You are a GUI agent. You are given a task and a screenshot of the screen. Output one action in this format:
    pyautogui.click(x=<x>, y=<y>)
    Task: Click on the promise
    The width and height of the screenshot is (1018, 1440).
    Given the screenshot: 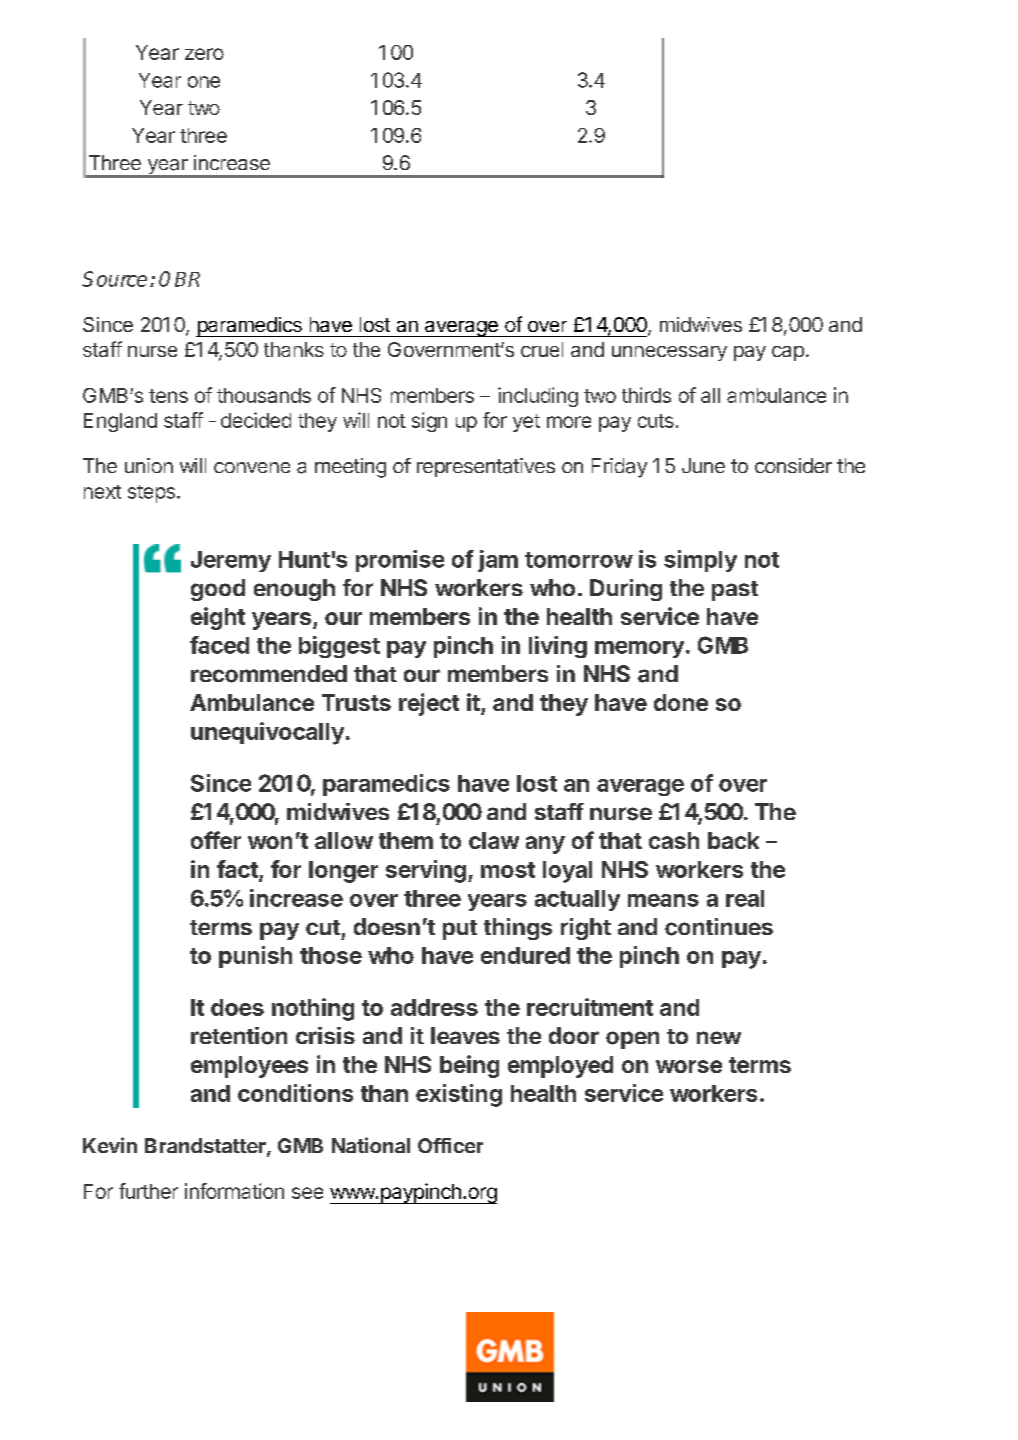 What is the action you would take?
    pyautogui.click(x=400, y=561)
